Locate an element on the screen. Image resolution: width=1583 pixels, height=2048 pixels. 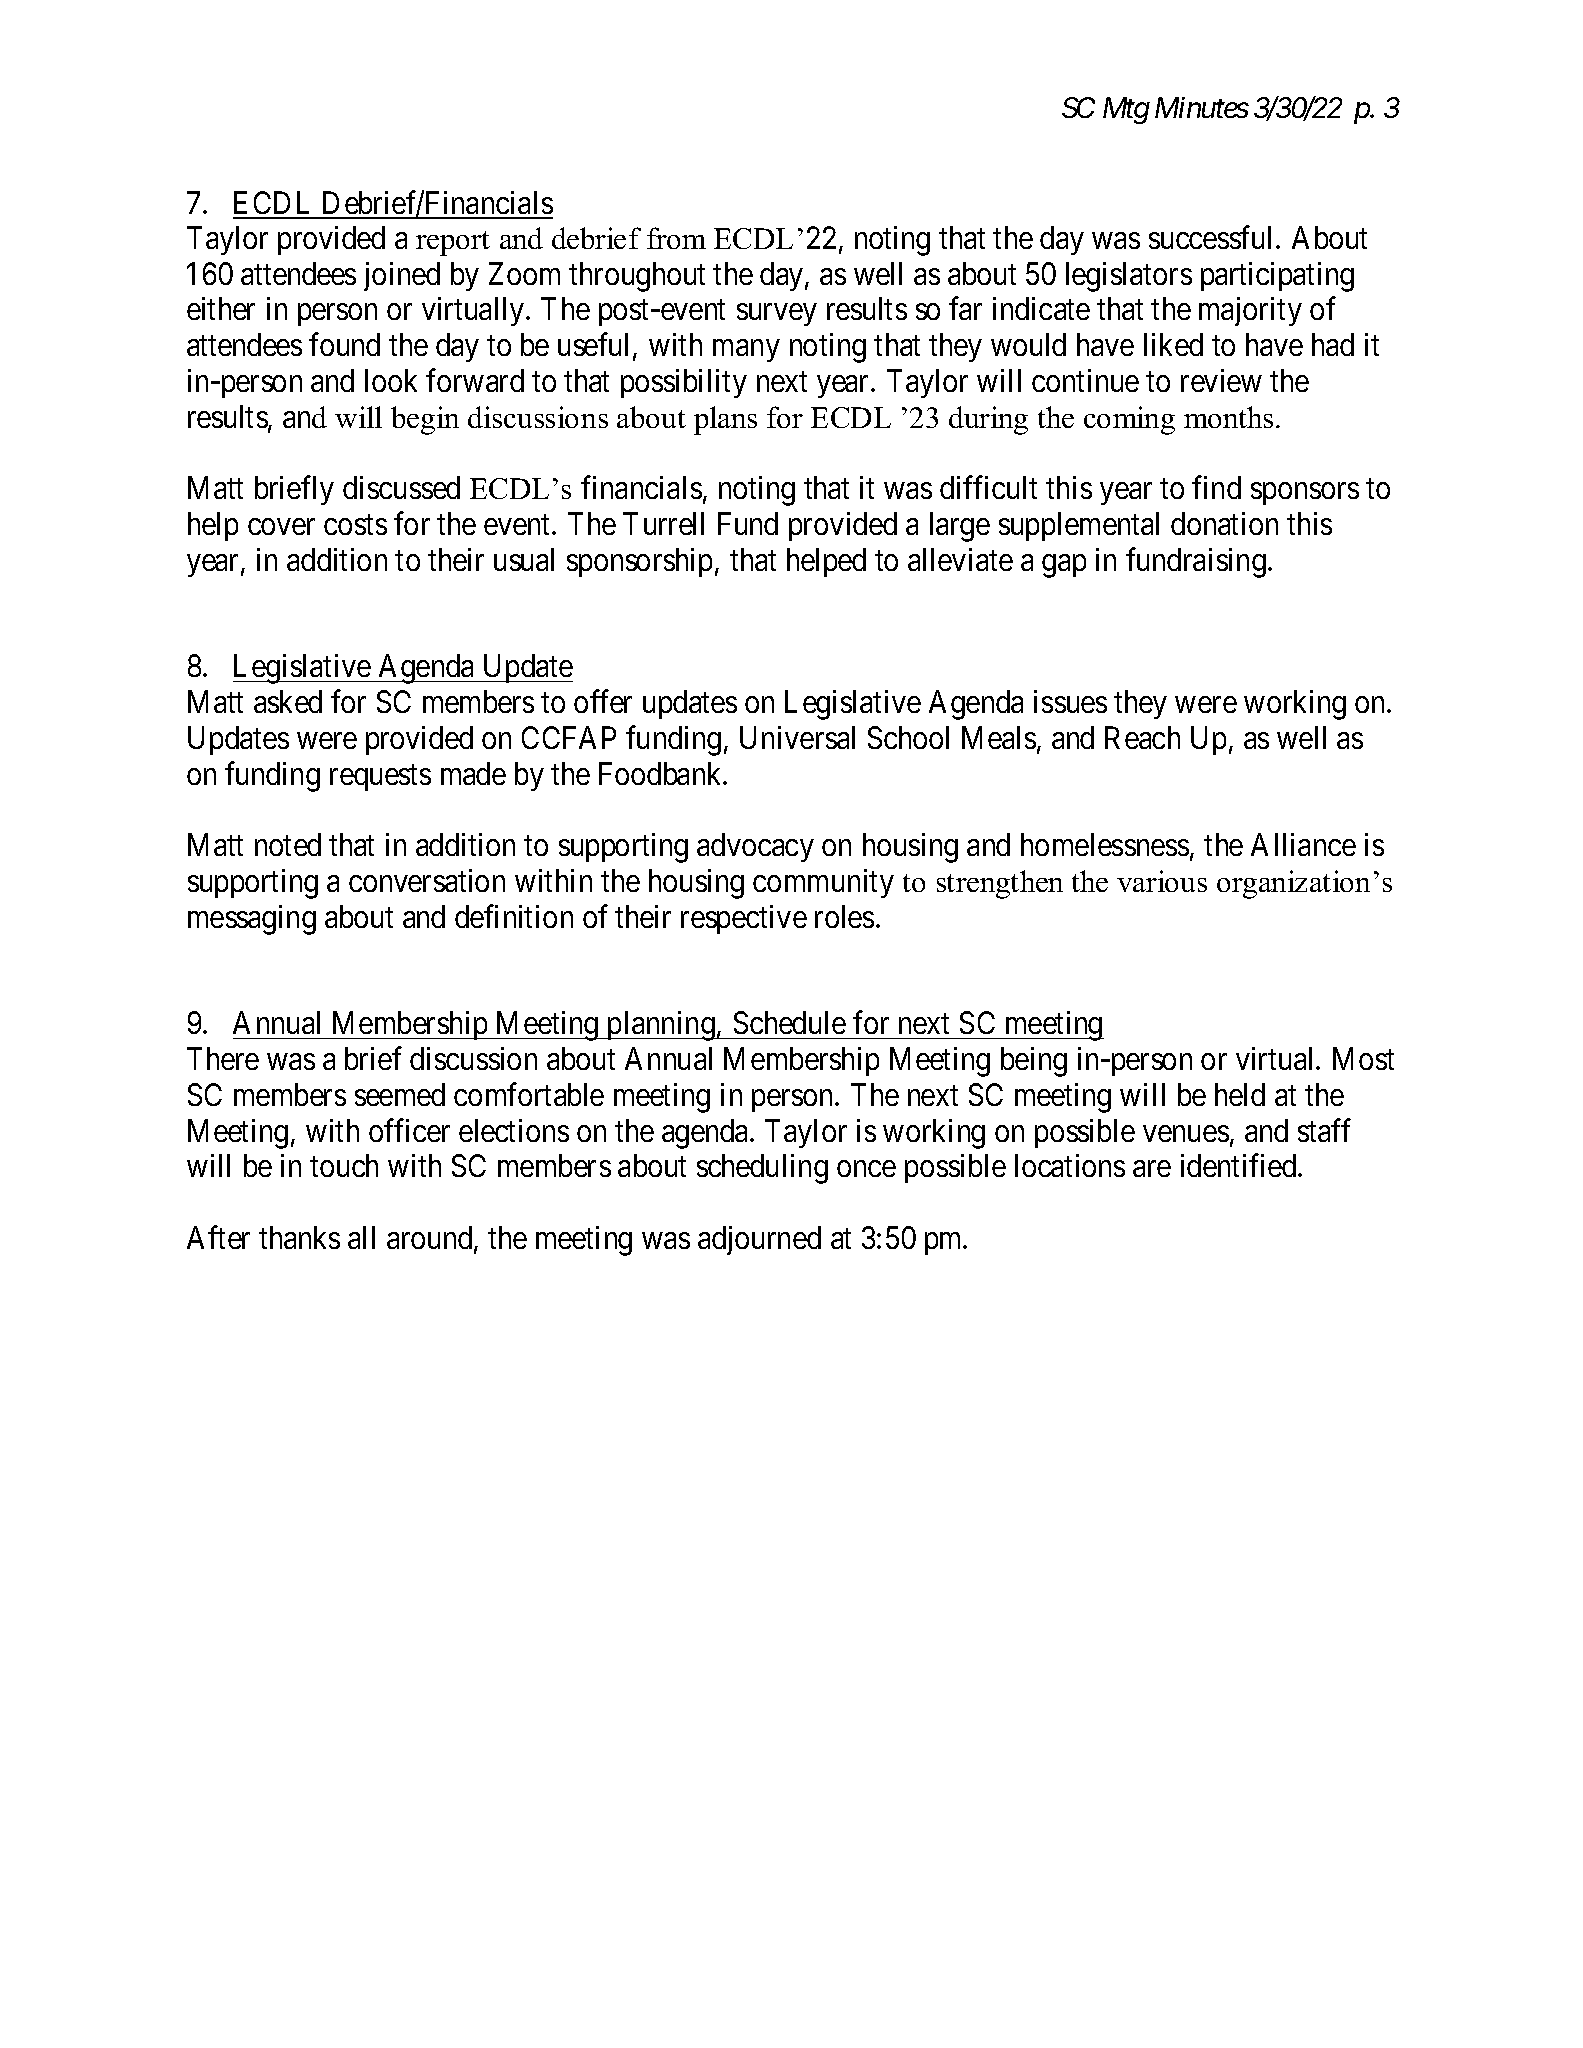
report is located at coordinates (453, 243).
